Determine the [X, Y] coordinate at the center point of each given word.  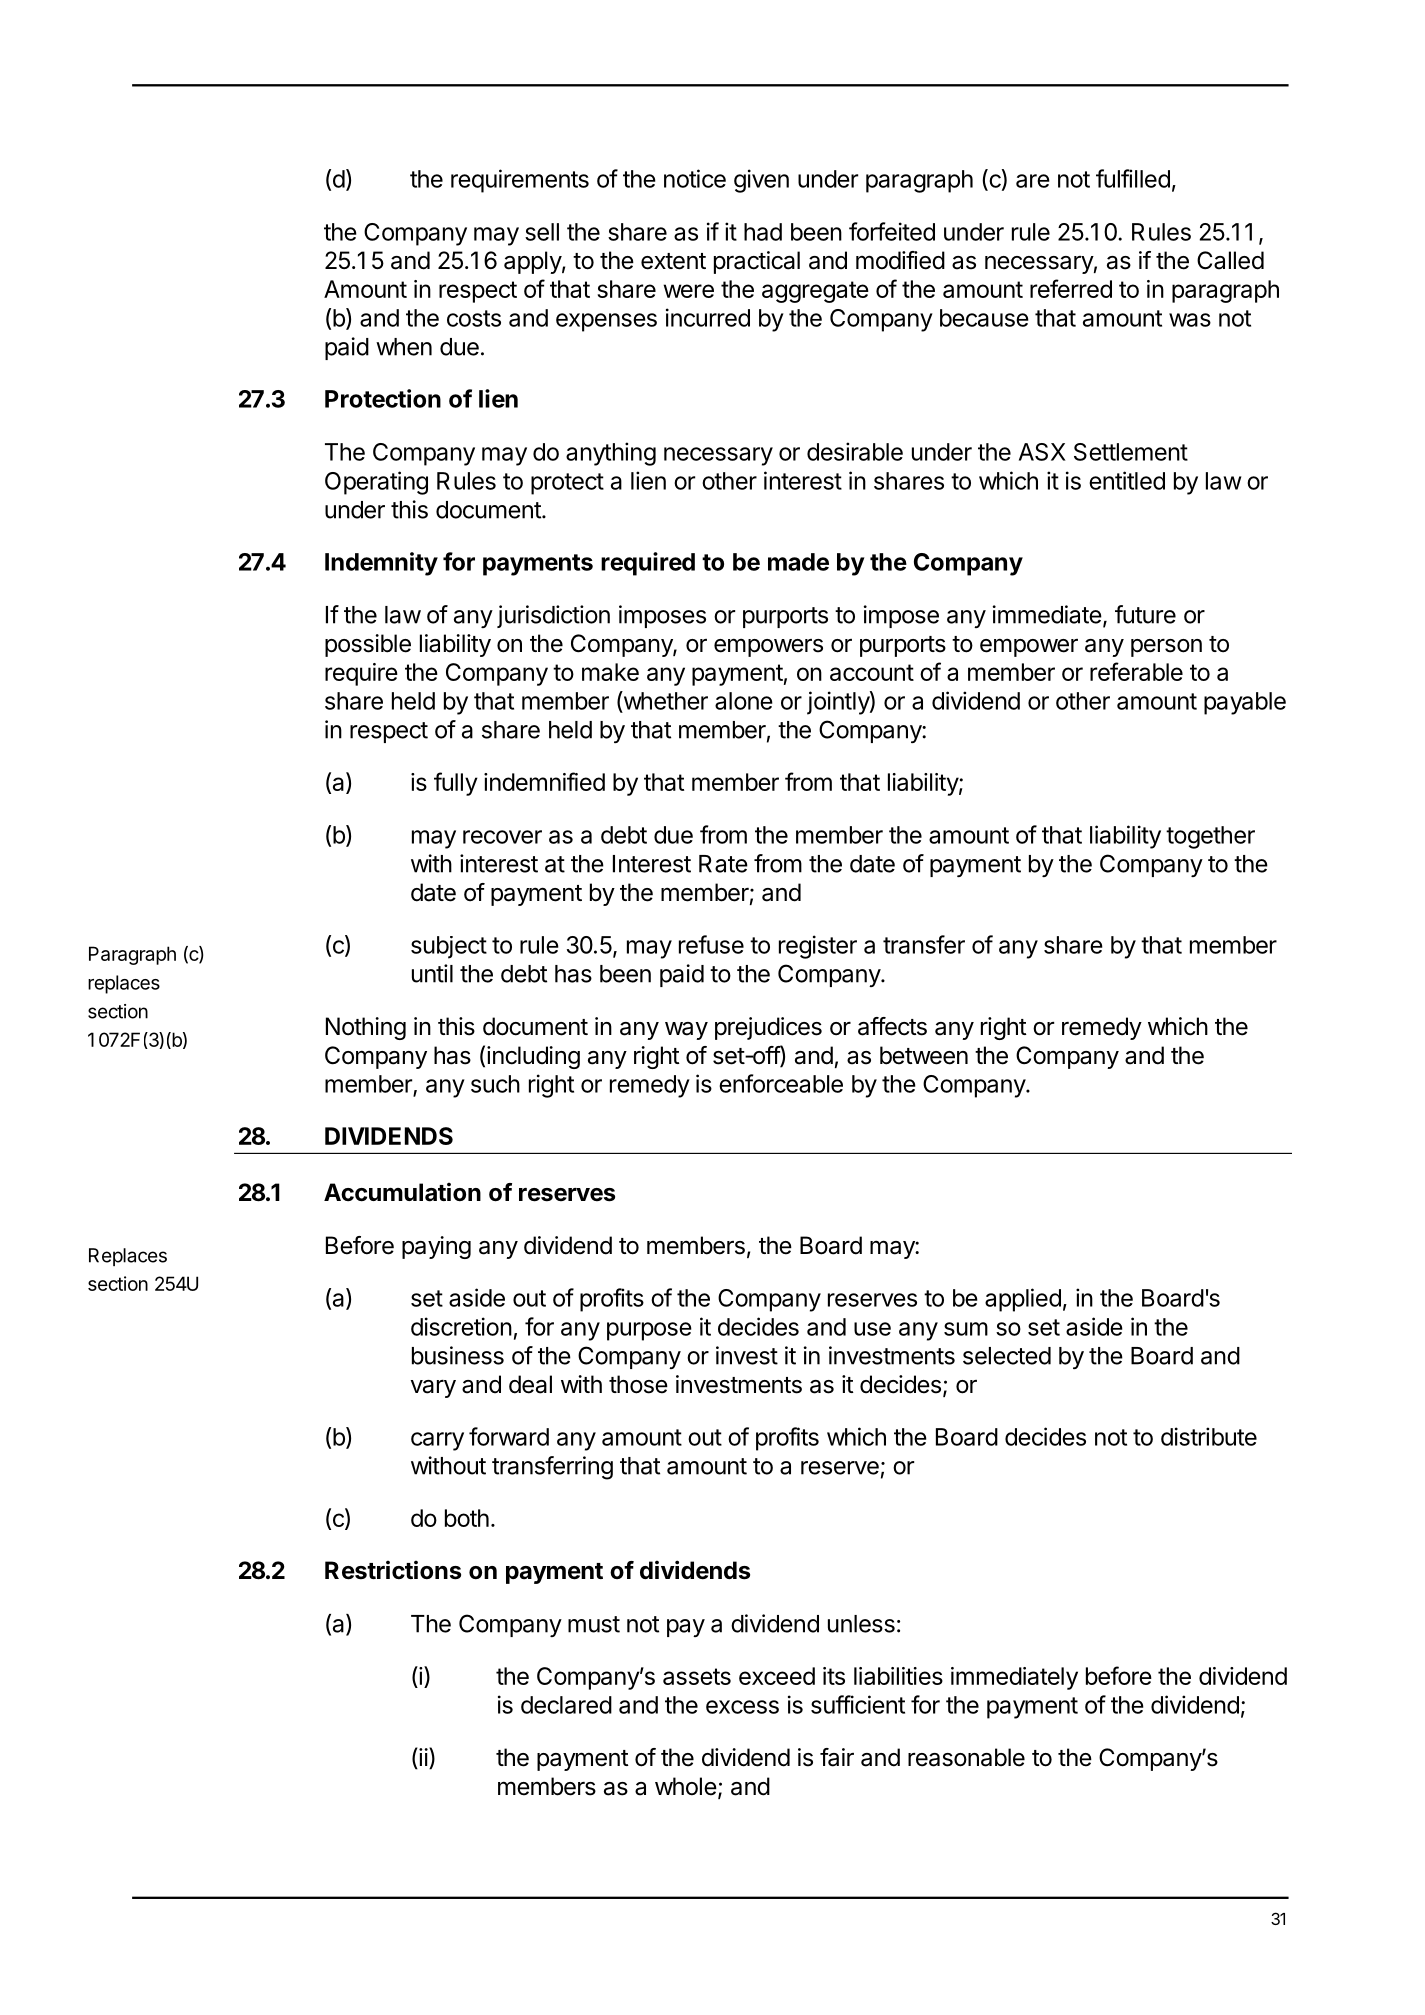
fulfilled [1133, 178]
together [1210, 837]
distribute [1209, 1436]
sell [542, 232]
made [798, 562]
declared [566, 1705]
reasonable [966, 1757]
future [1145, 614]
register [818, 947]
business [458, 1355]
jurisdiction [553, 616]
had [763, 232]
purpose [649, 1331]
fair [837, 1757]
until [432, 973]
